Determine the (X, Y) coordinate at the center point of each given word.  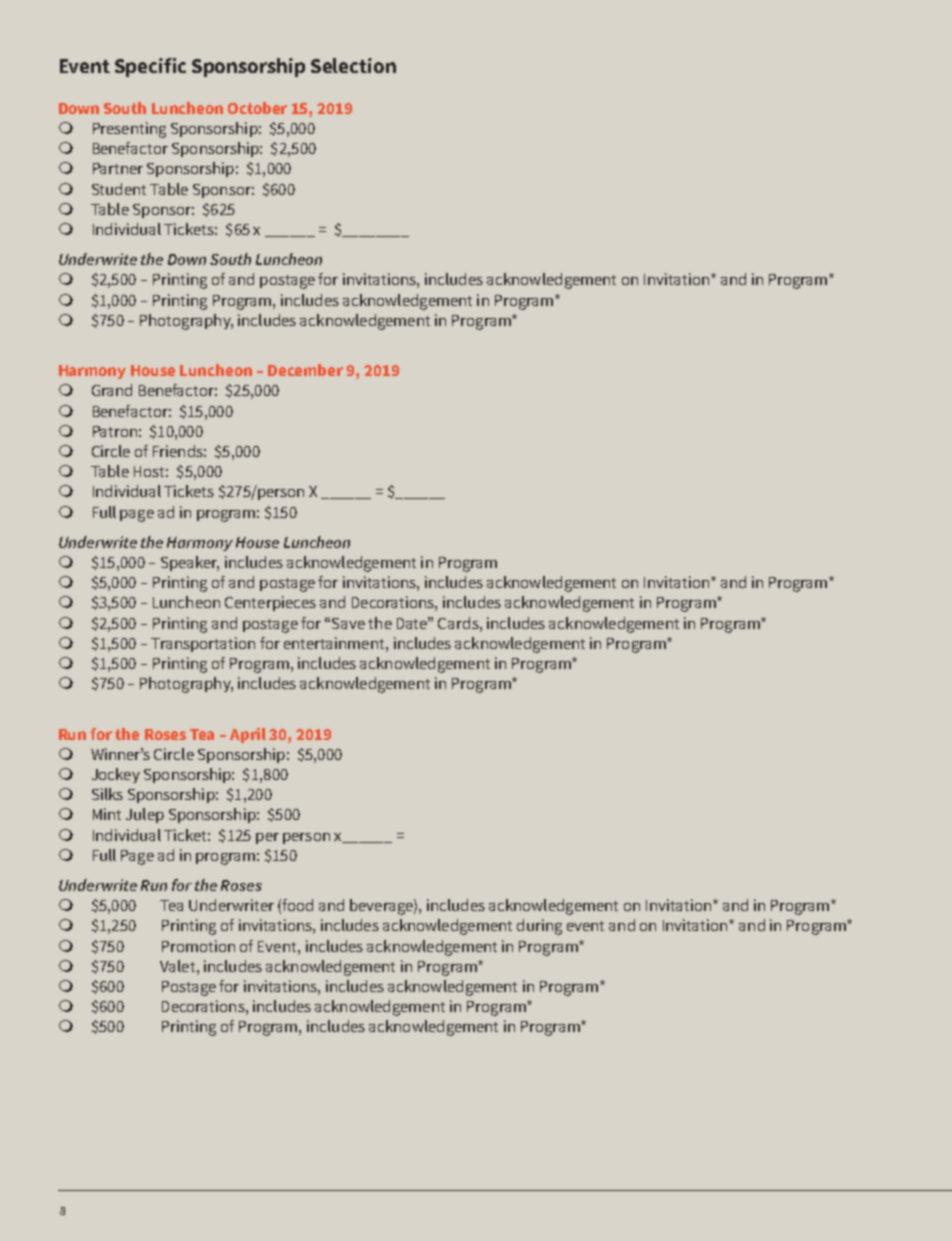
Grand (112, 390)
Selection (353, 65)
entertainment (335, 643)
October (257, 108)
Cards (459, 623)
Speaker (190, 563)
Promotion (198, 946)
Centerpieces (270, 603)
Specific (150, 67)
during (539, 927)
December (305, 370)
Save (348, 623)
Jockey (116, 775)
